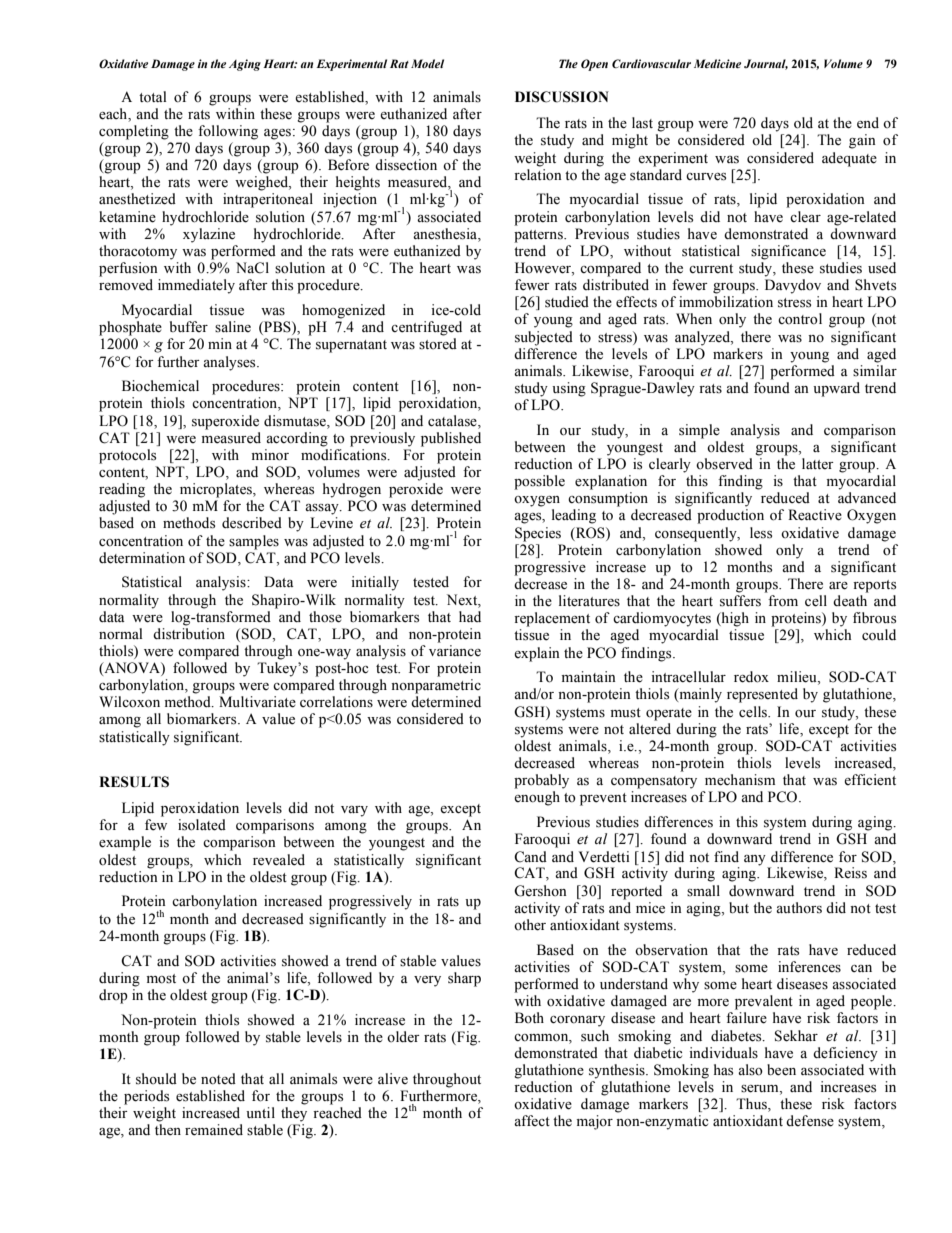  Describe the element at coordinates (470, 616) in the screenshot. I see `had` at that location.
